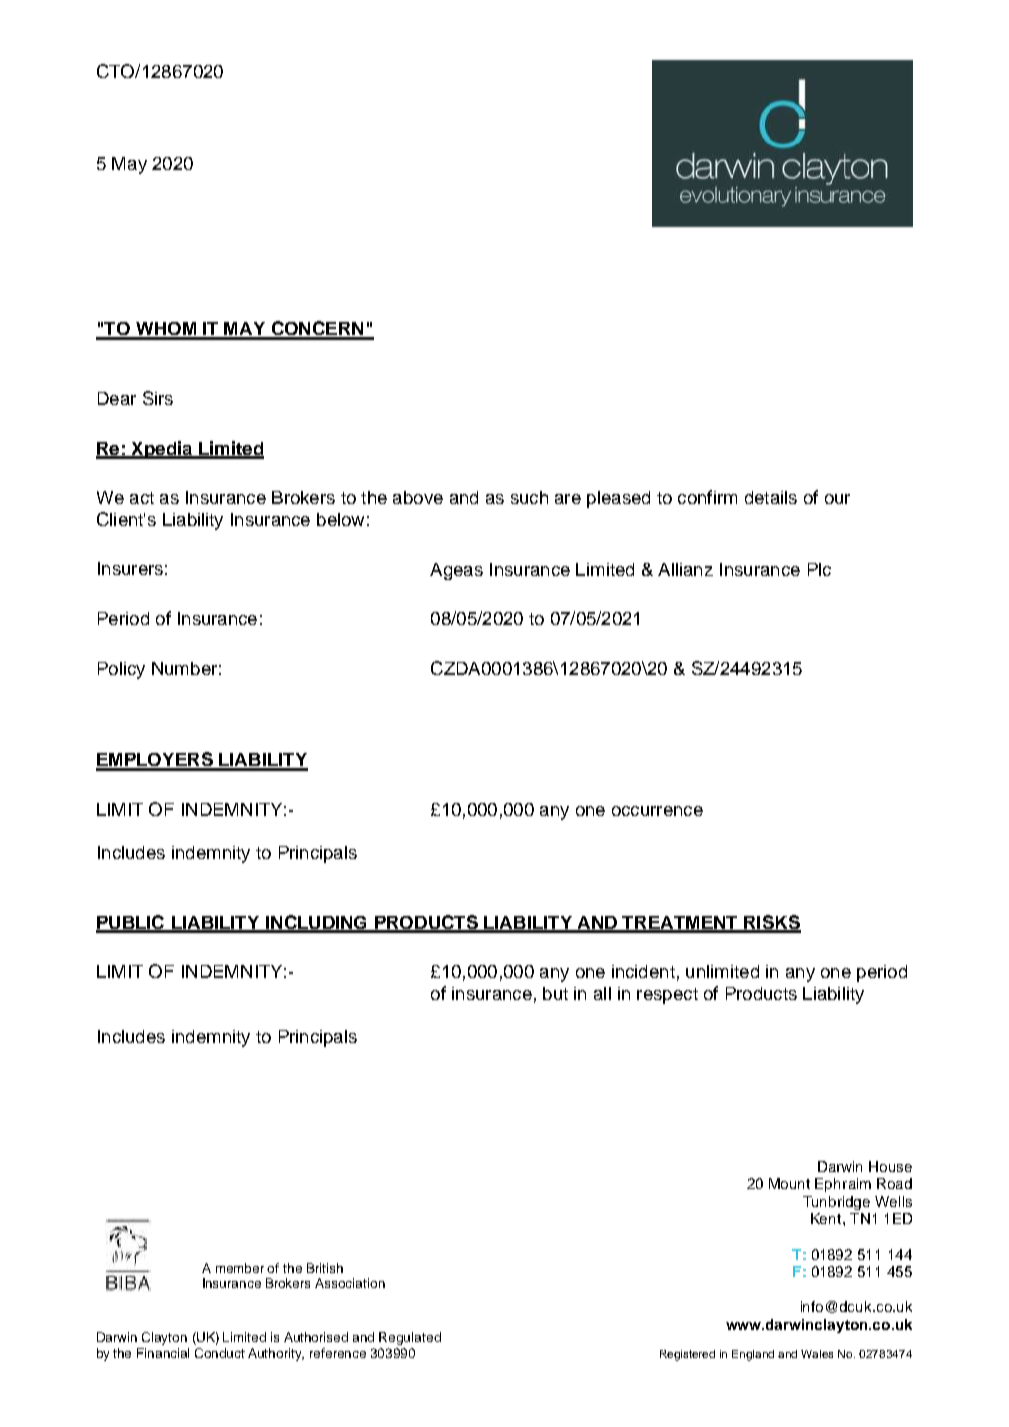 The height and width of the page is (1427, 1009). What do you see at coordinates (568, 499) in the page?
I see `are` at bounding box center [568, 499].
